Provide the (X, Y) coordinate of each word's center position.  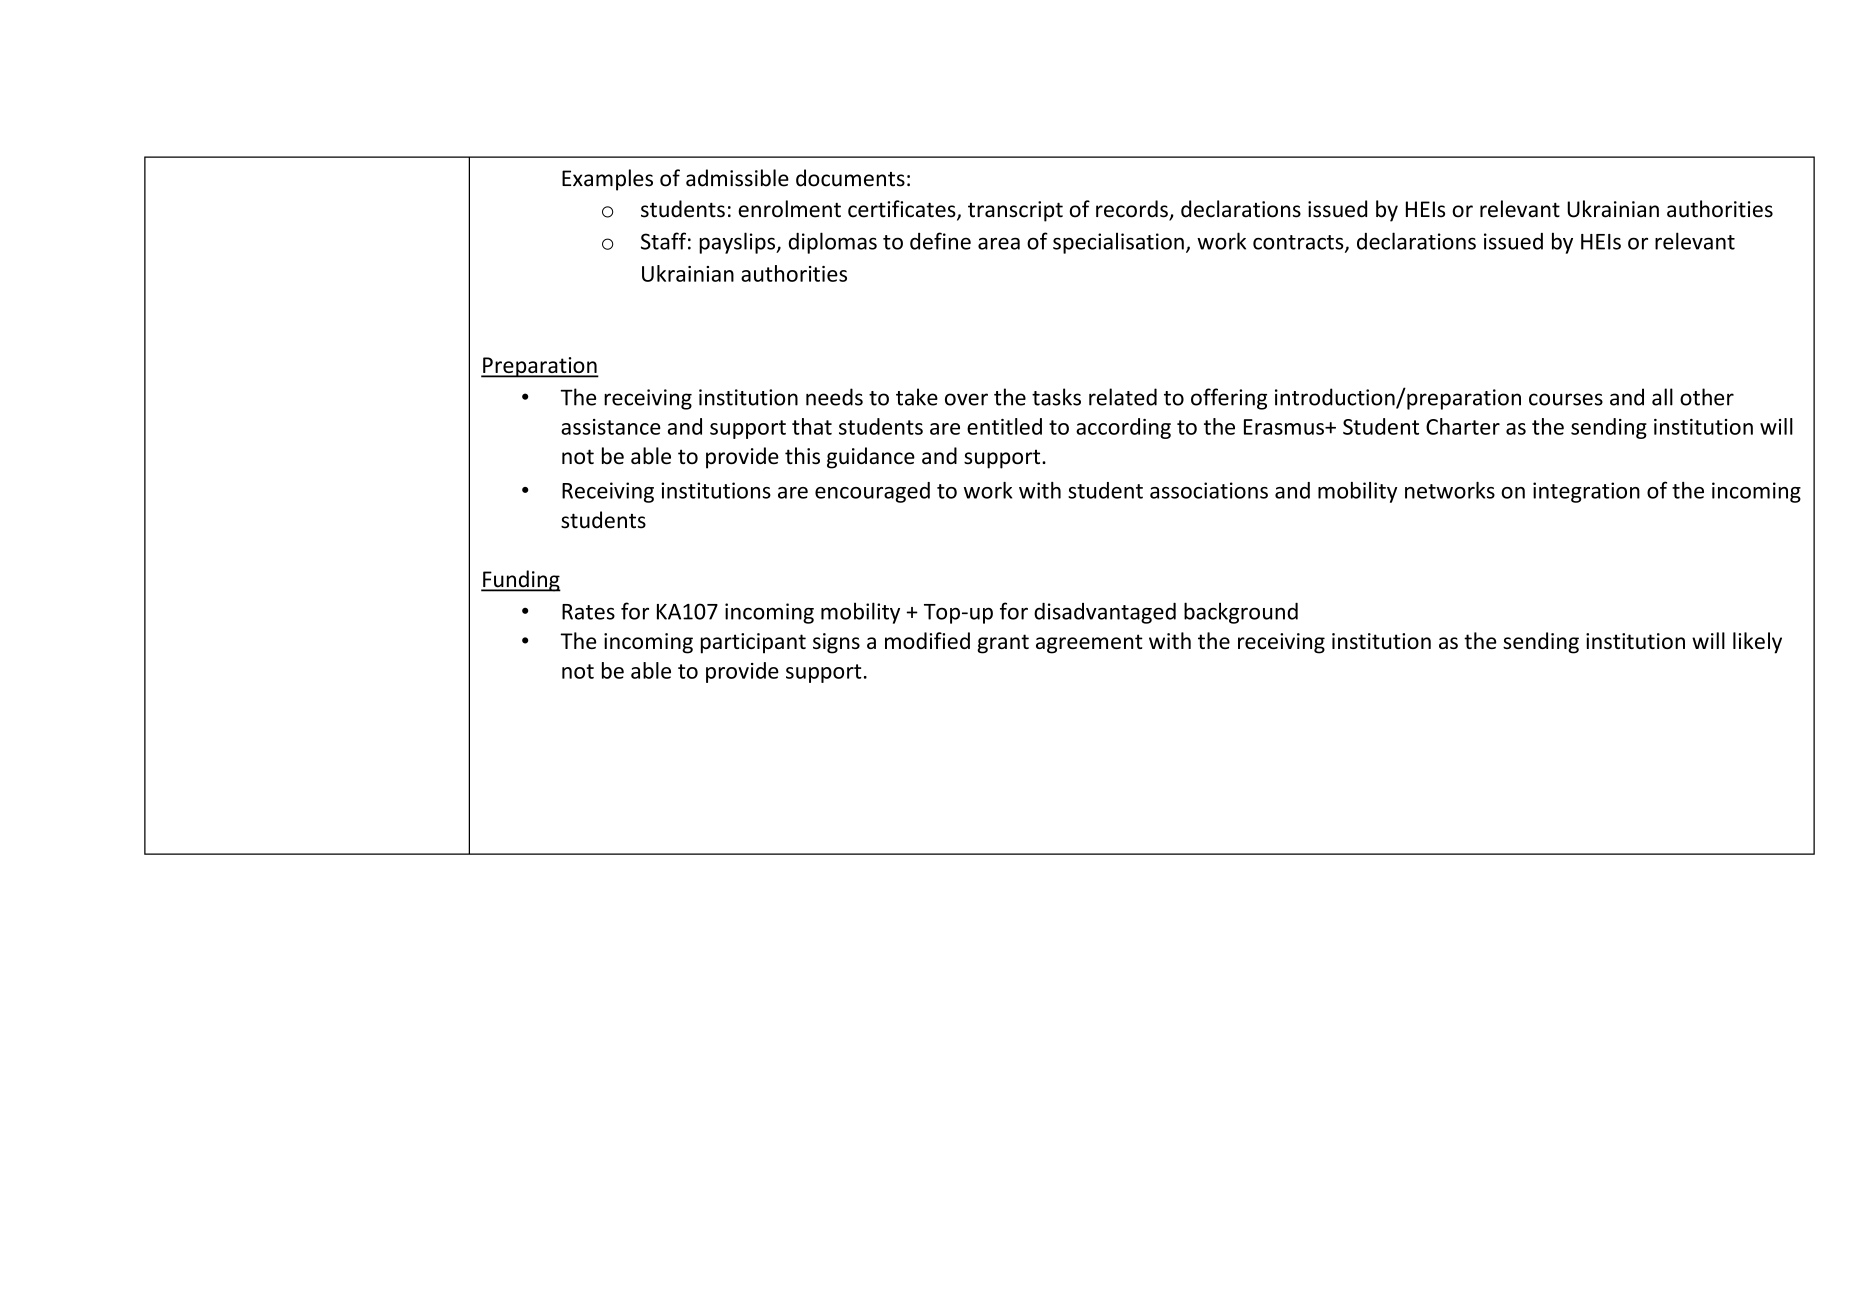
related (1123, 397)
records (1133, 210)
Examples (607, 180)
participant (753, 643)
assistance (611, 427)
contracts (1299, 243)
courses (1566, 399)
